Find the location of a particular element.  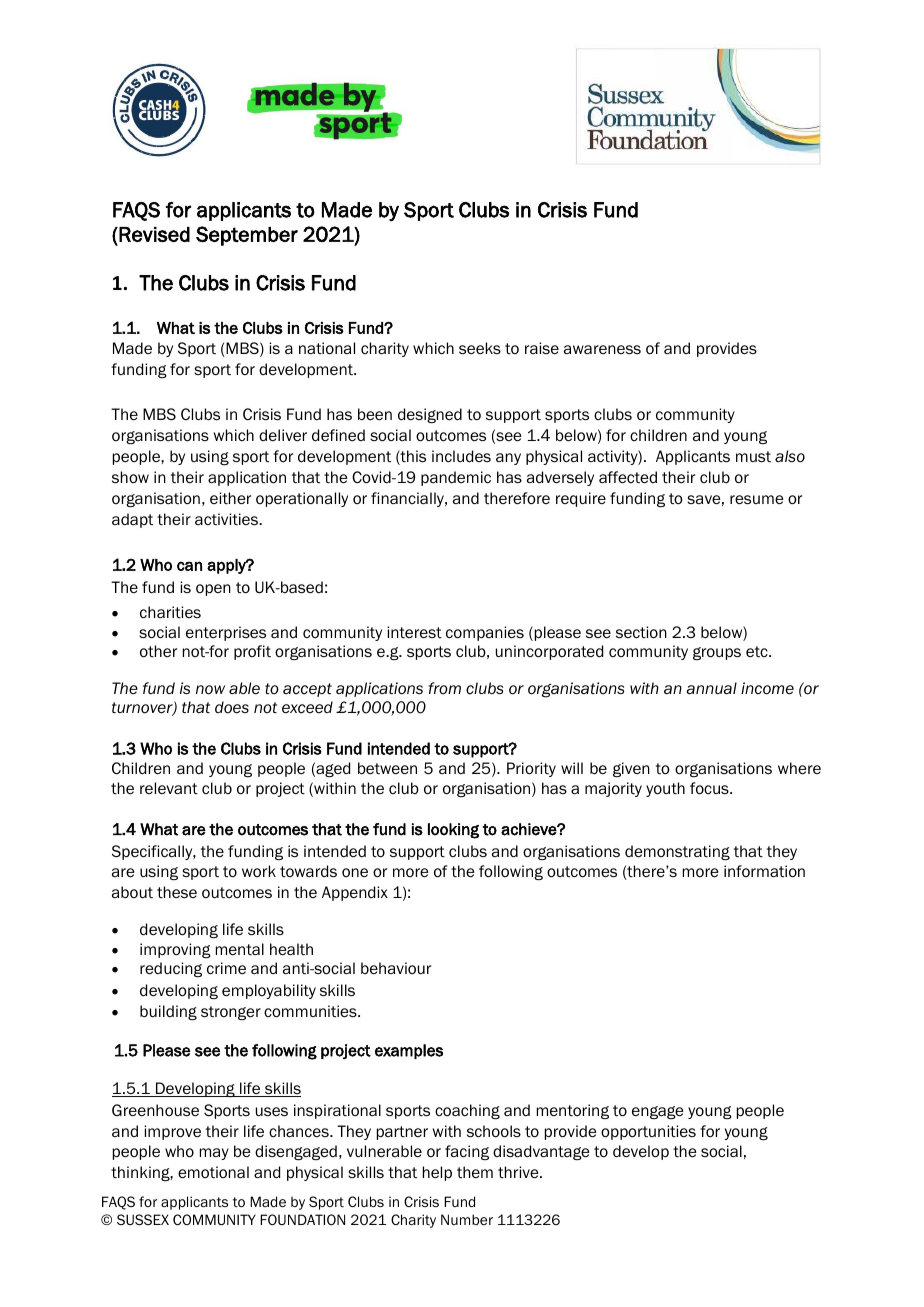

seeks is located at coordinates (480, 348).
